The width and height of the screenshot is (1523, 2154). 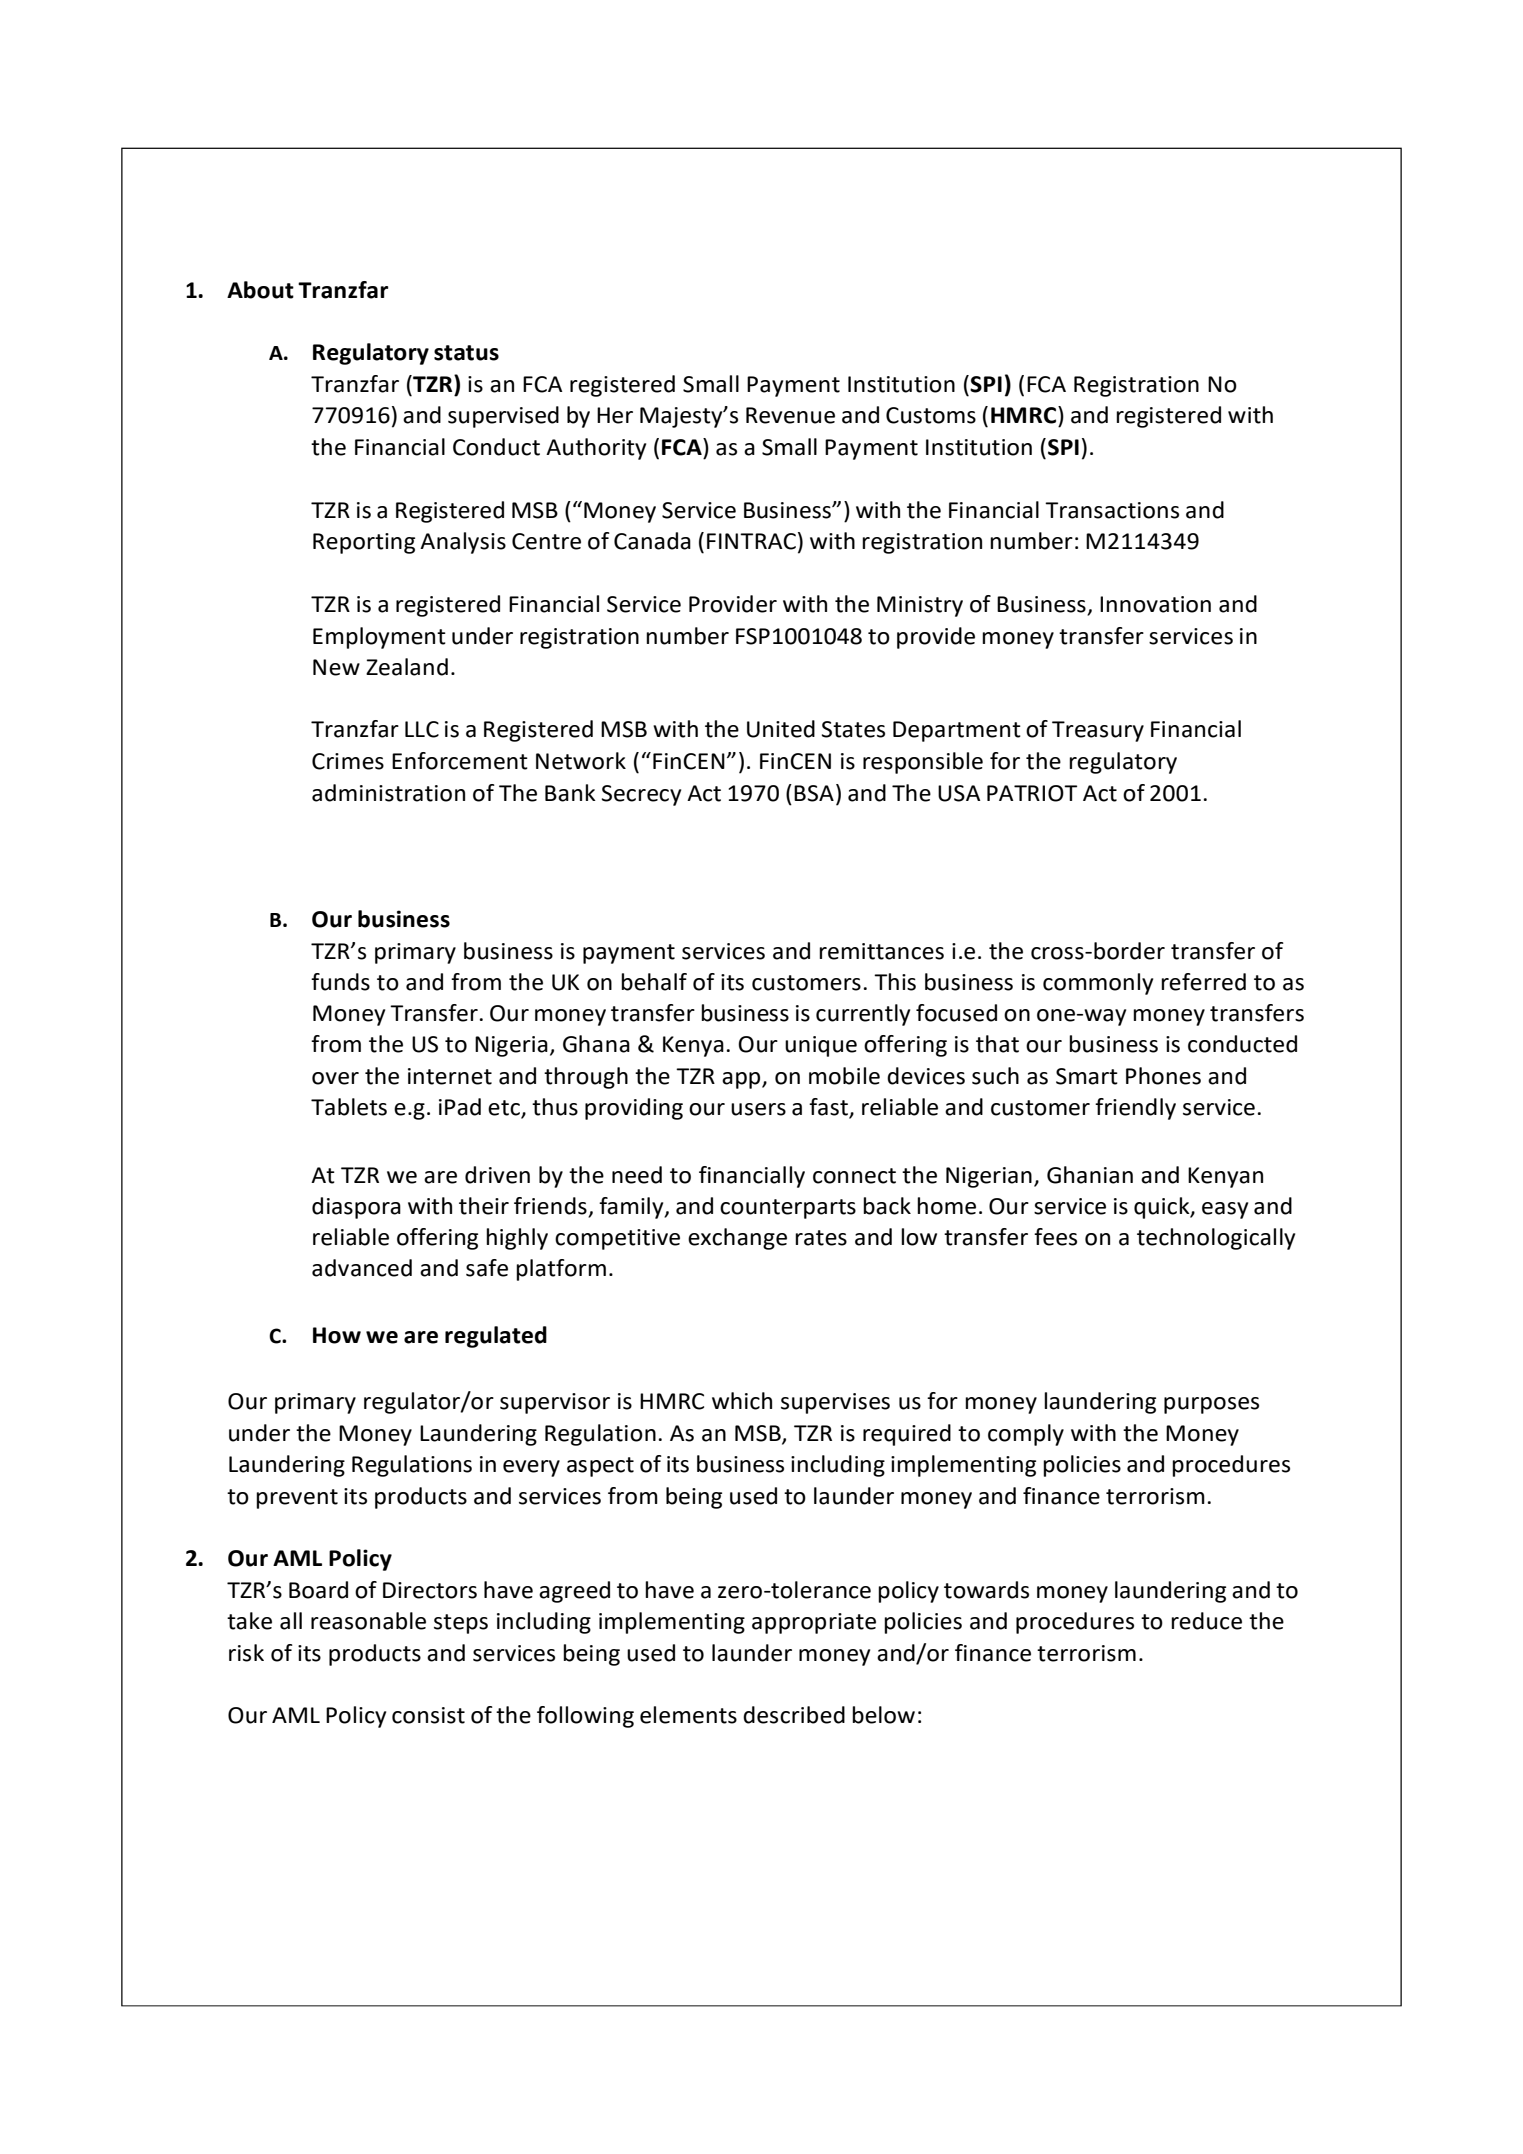 I want to click on Customs, so click(x=931, y=415).
